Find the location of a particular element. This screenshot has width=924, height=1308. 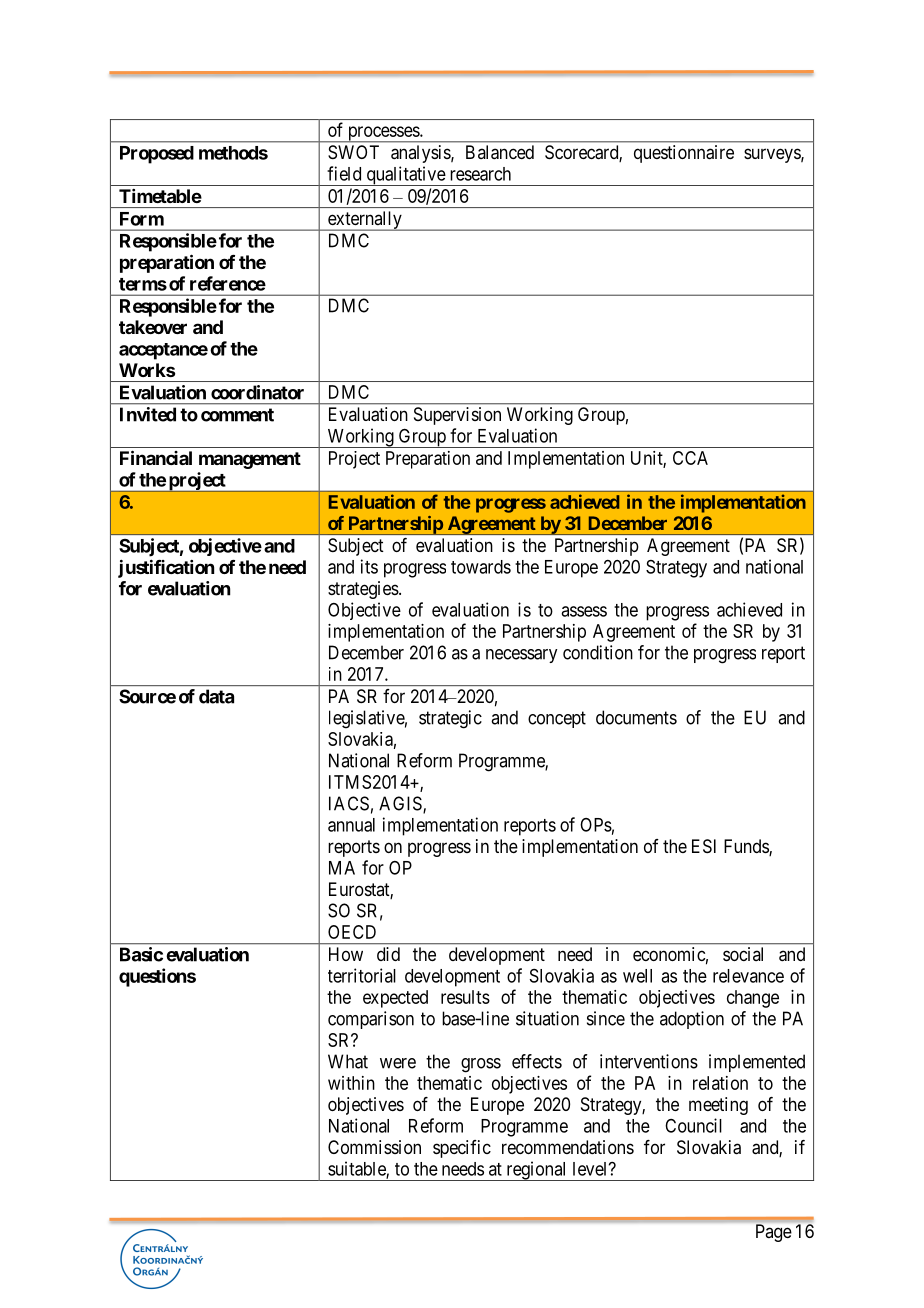

Commission is located at coordinates (374, 1147).
